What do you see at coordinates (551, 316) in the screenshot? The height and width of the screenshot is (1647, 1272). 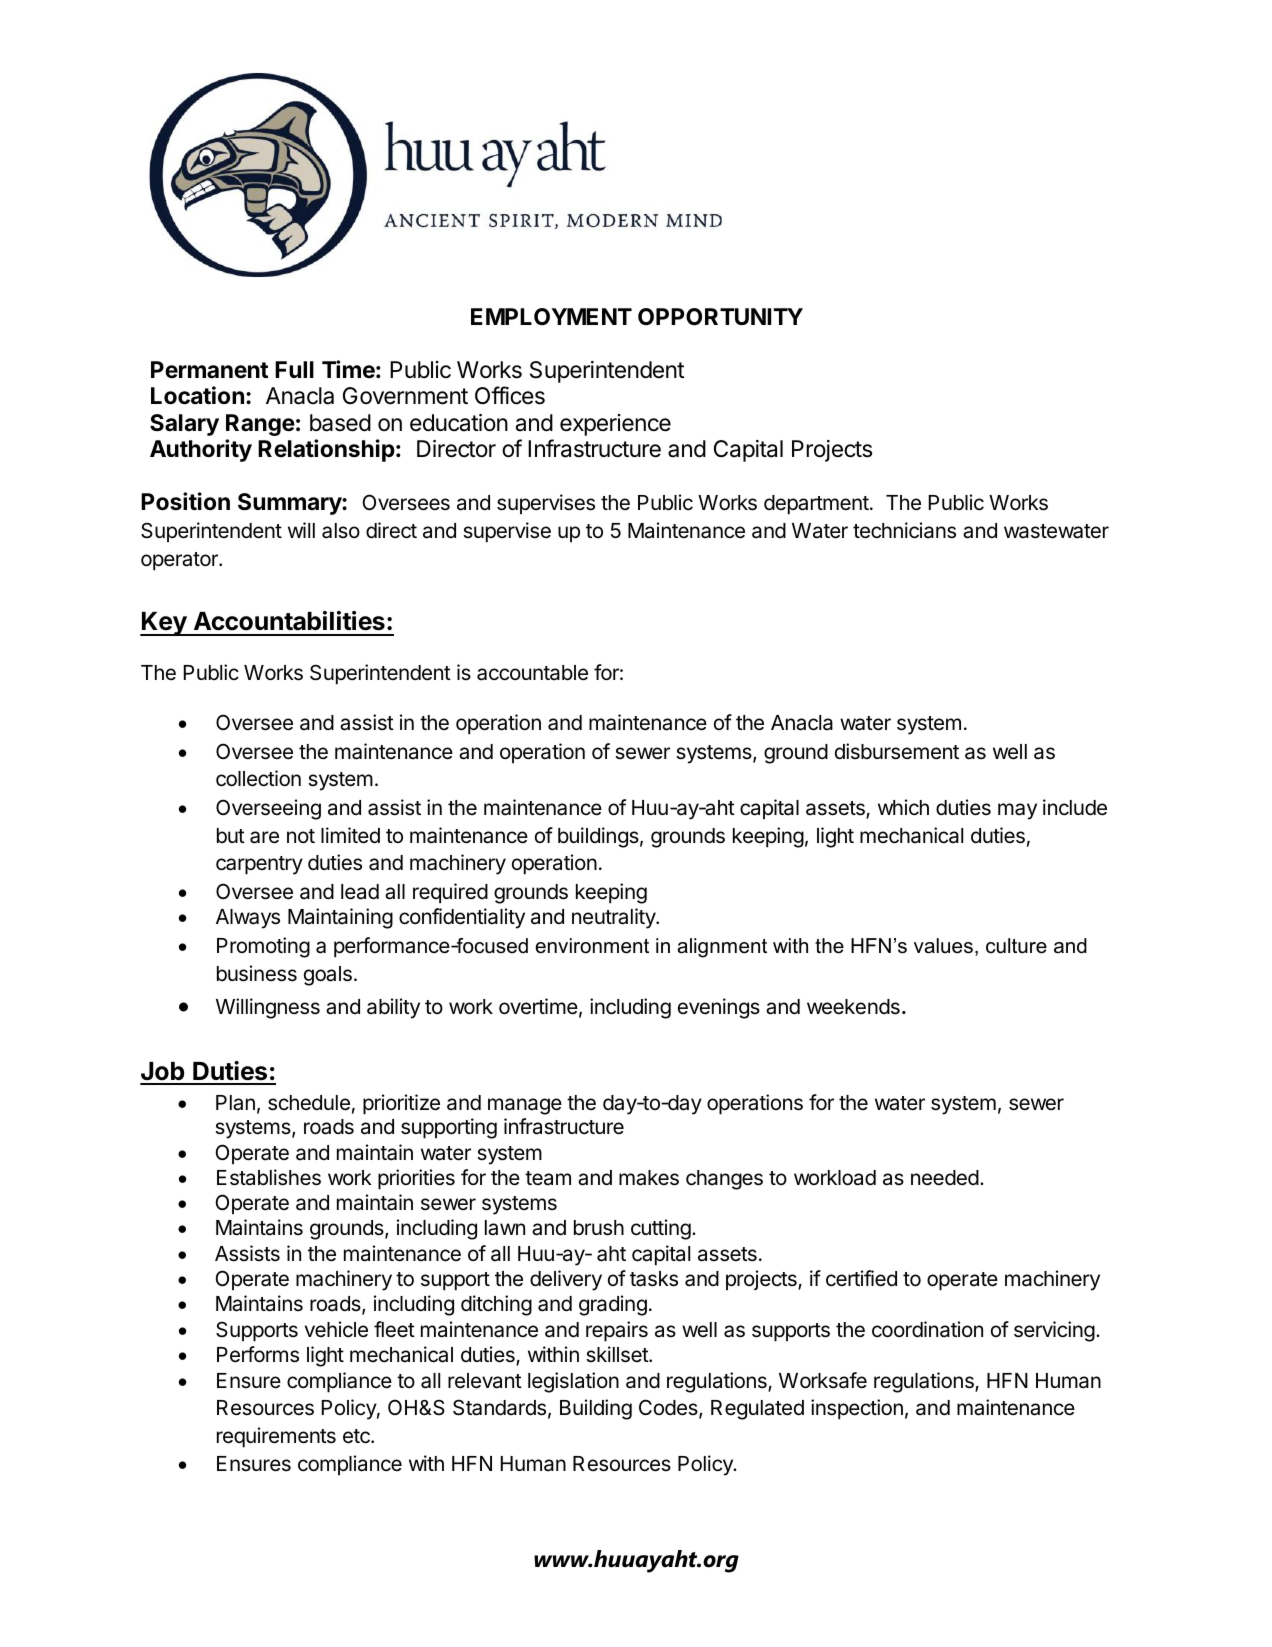 I see `EMPLOYMENT` at bounding box center [551, 316].
